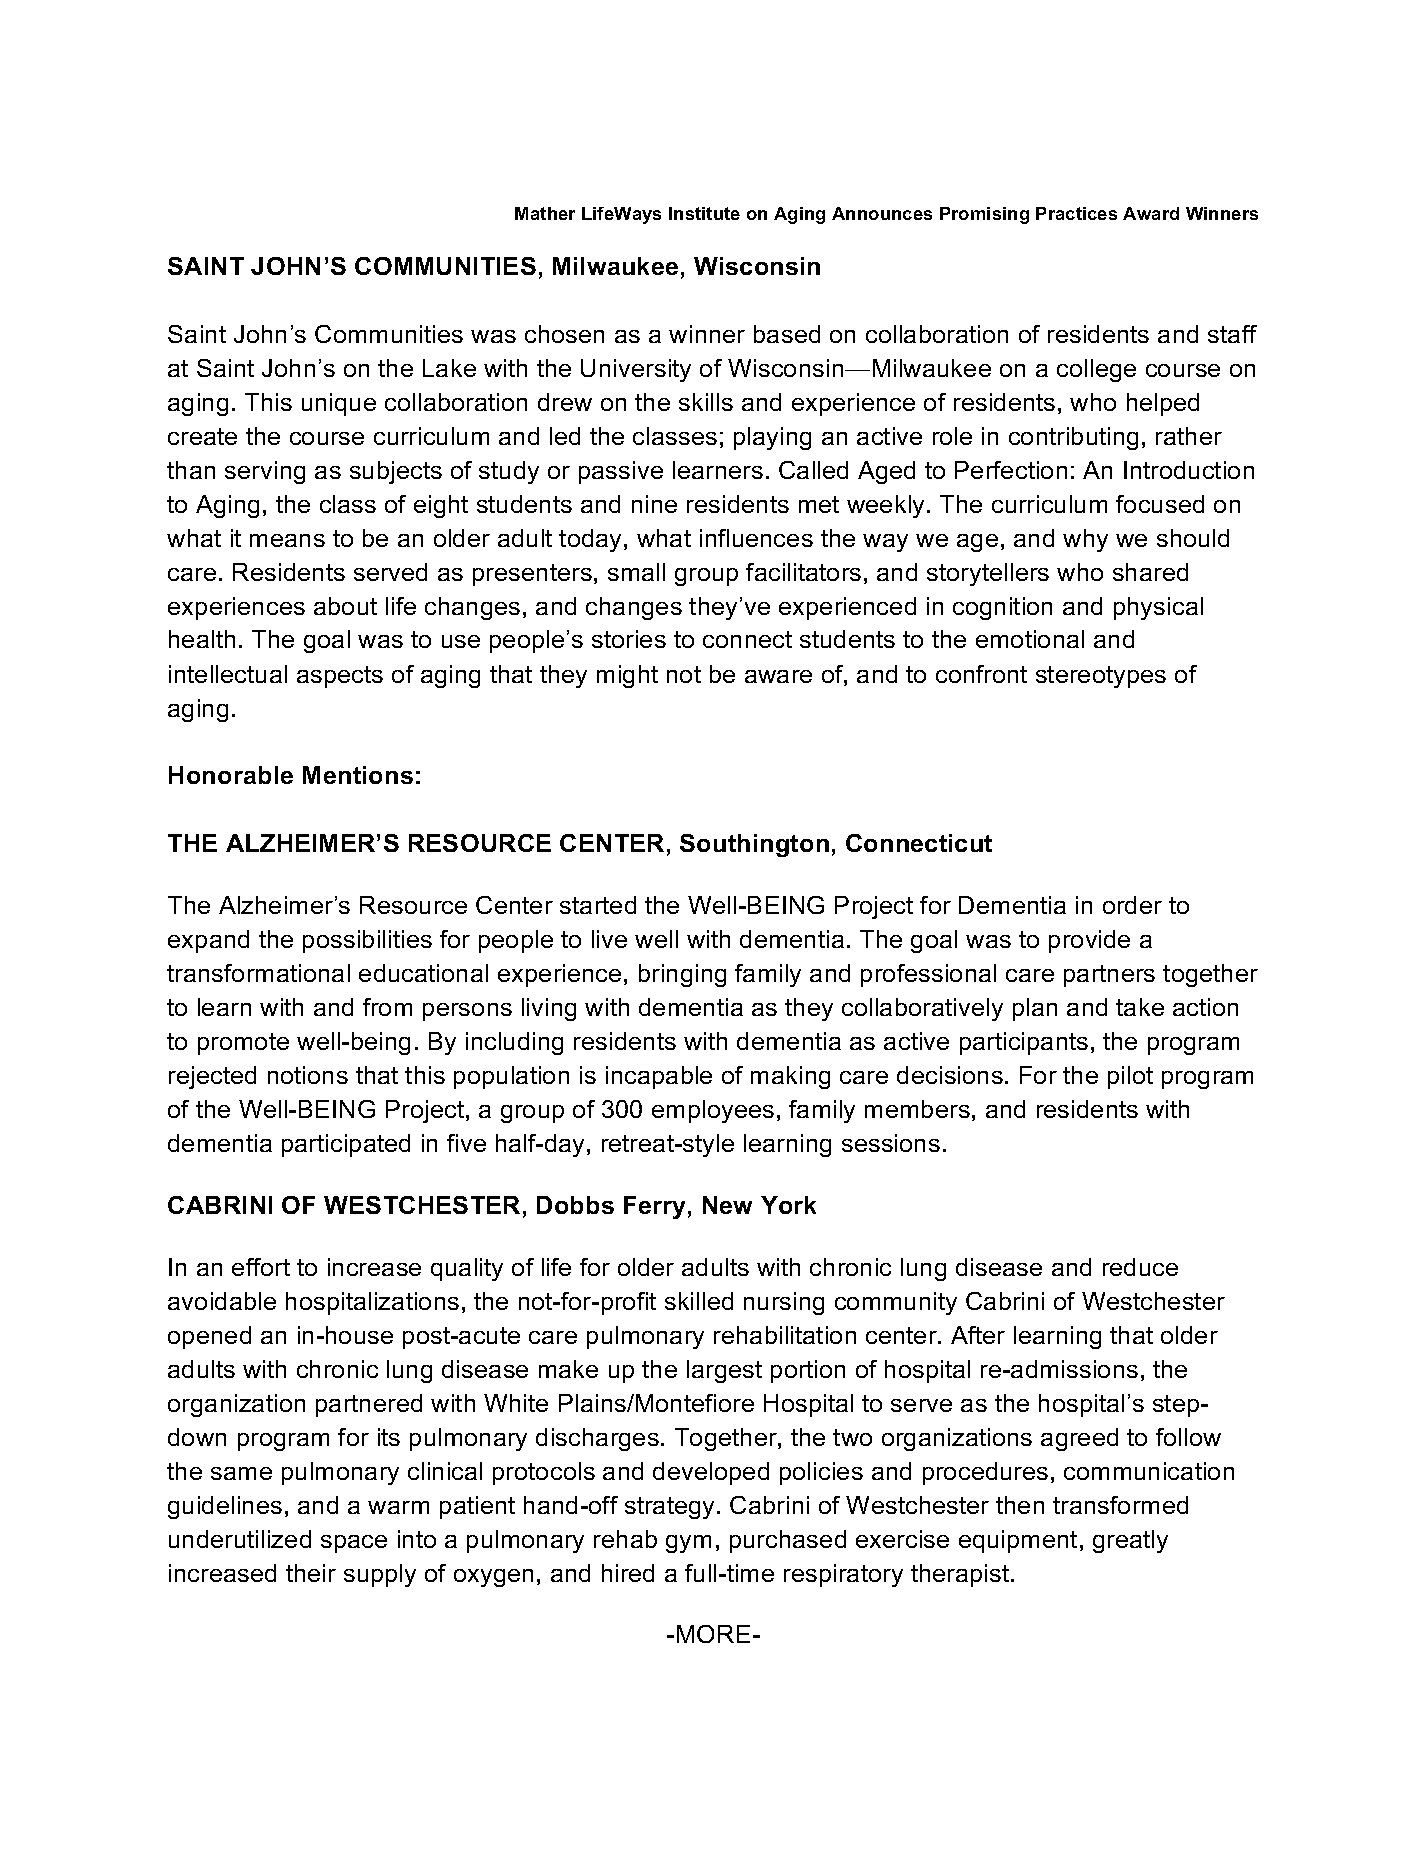  What do you see at coordinates (1101, 677) in the screenshot?
I see `stereotypes` at bounding box center [1101, 677].
